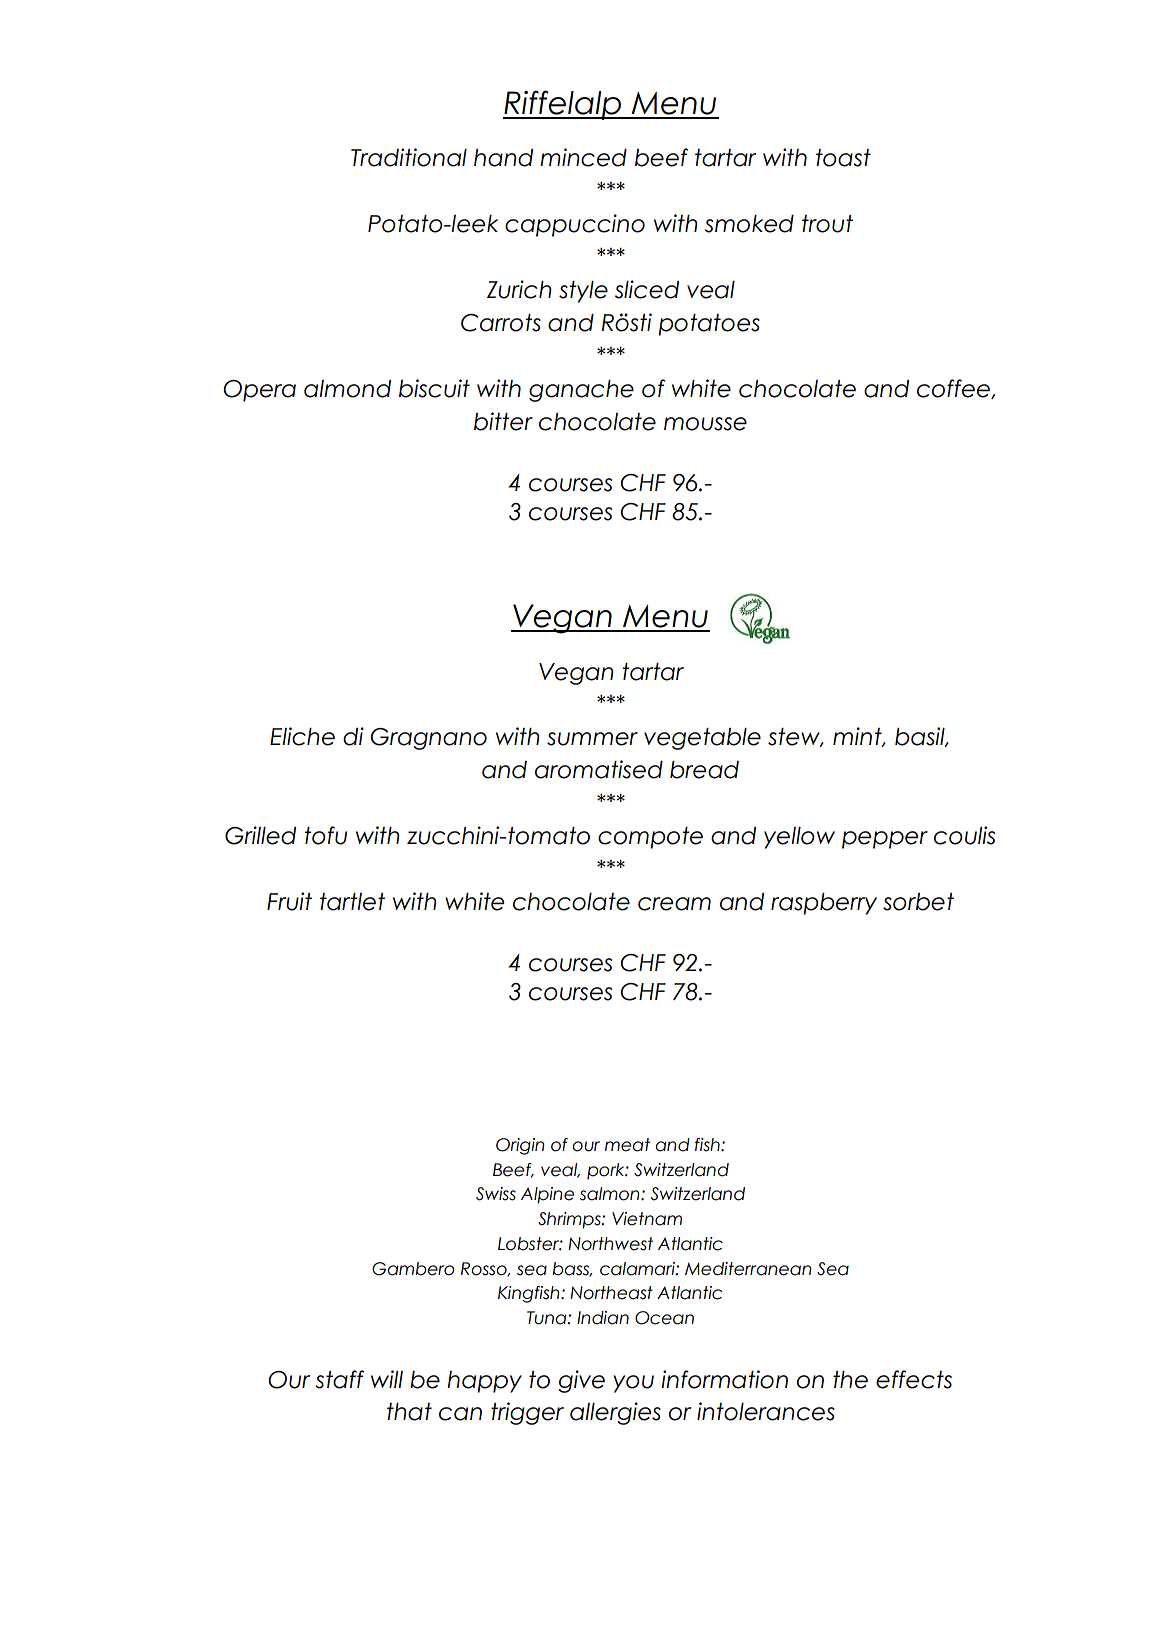  Describe the element at coordinates (592, 739) in the document. I see `summer` at that location.
